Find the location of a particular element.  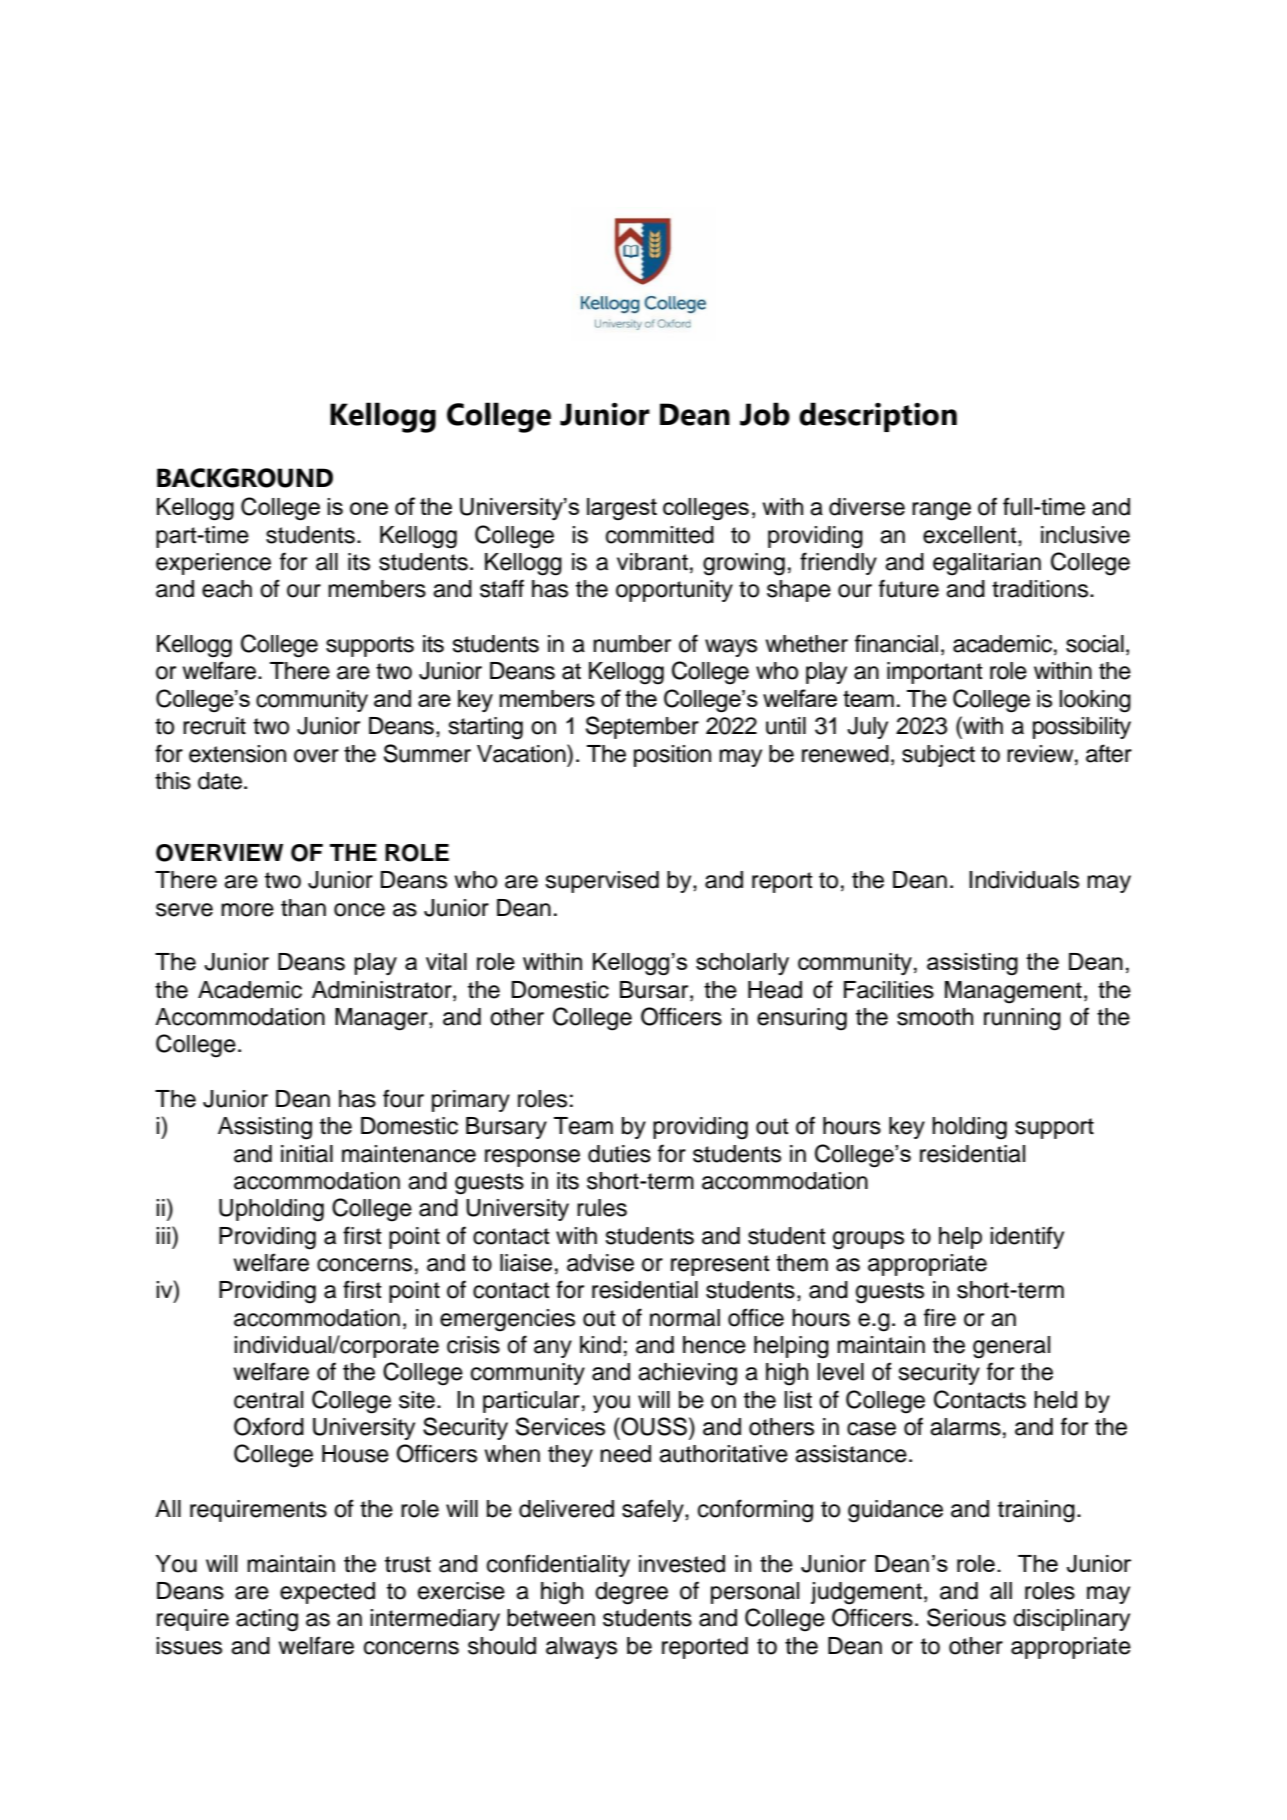

review is located at coordinates (1041, 754).
